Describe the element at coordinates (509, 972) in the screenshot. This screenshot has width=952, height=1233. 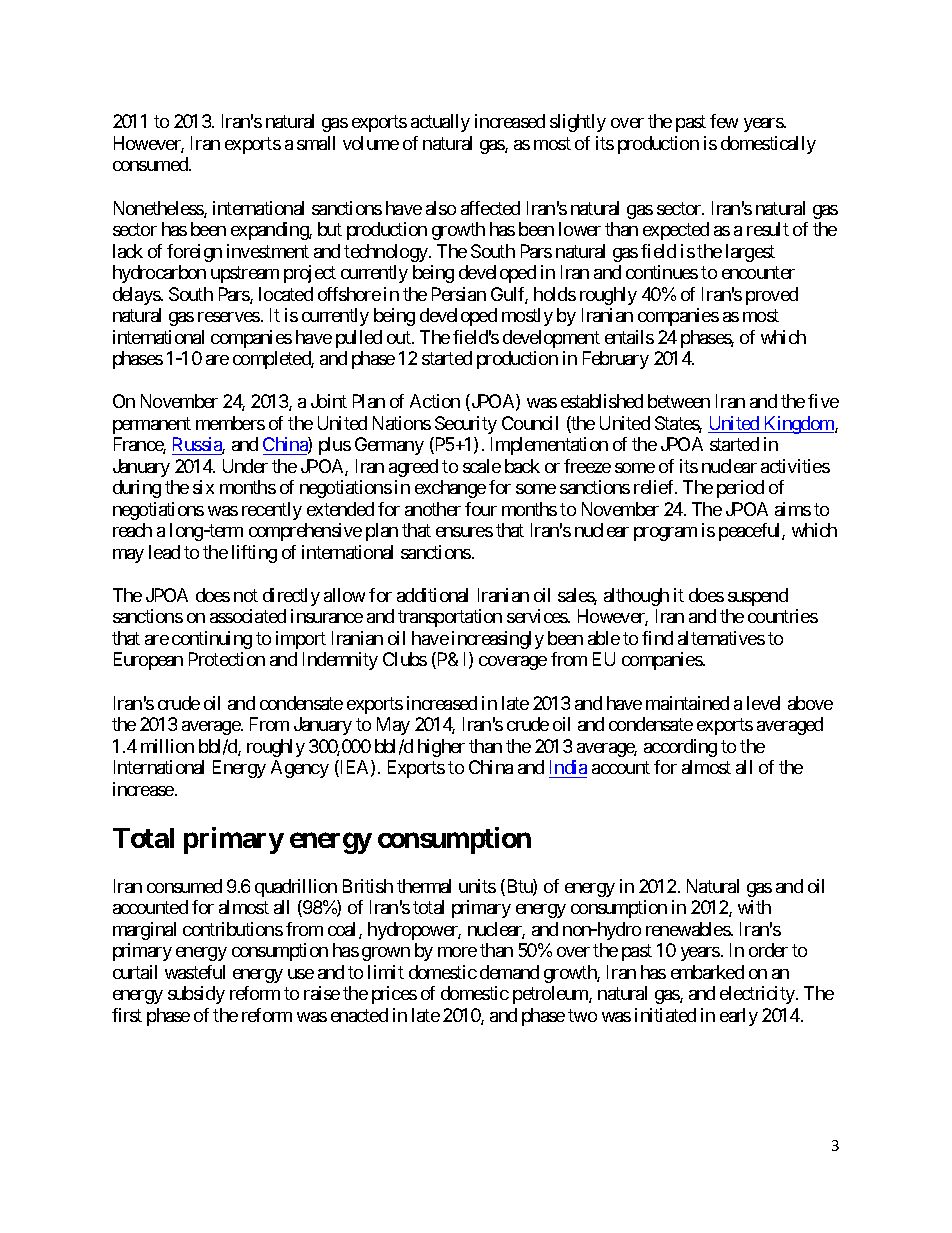
I see `demand` at that location.
